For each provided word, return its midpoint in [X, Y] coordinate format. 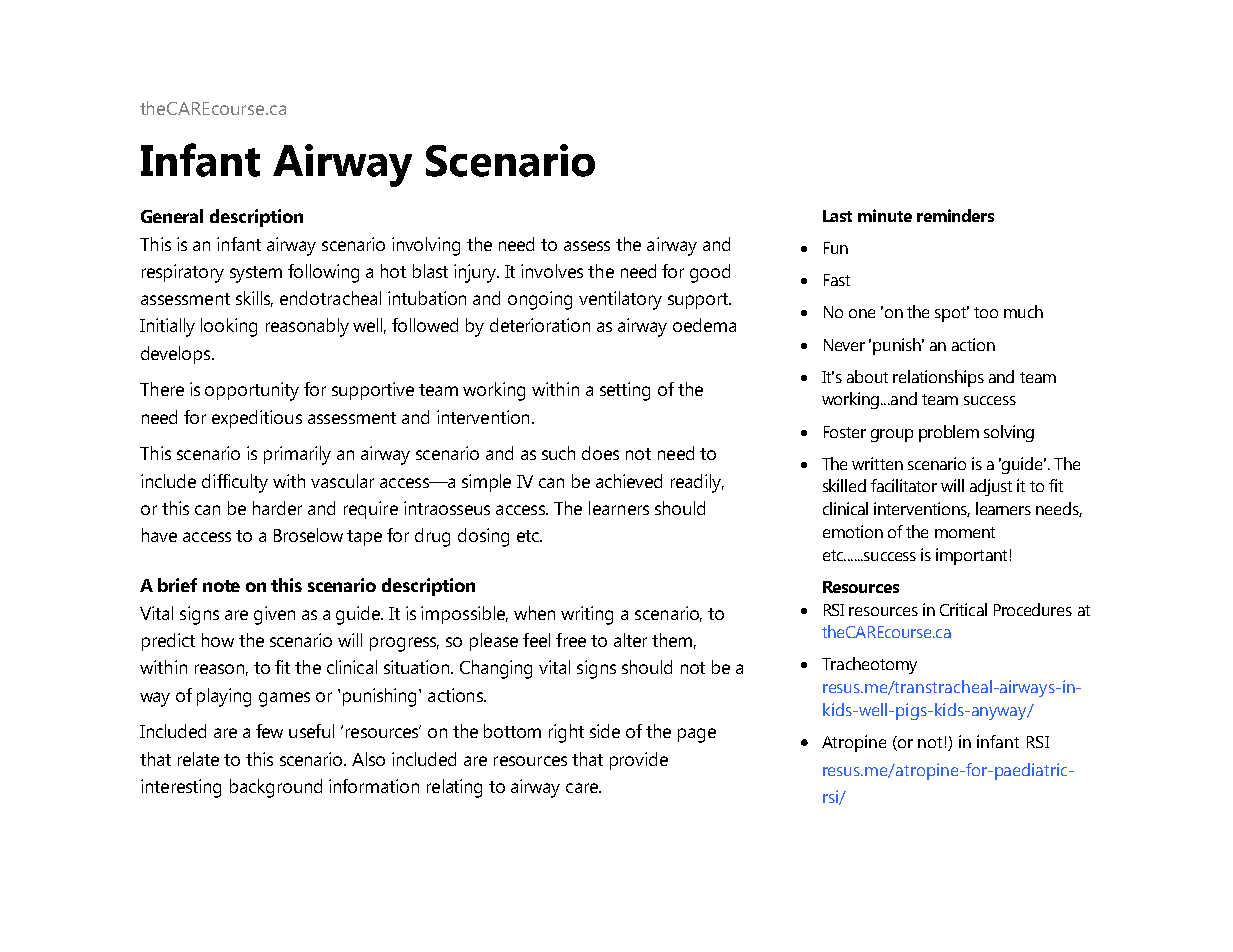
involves [552, 271]
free [571, 640]
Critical [963, 609]
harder [277, 508]
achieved [629, 481]
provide [639, 761]
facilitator [904, 485]
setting [625, 391]
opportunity [252, 391]
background [276, 788]
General [172, 216]
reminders [955, 215]
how [218, 640]
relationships [938, 378]
